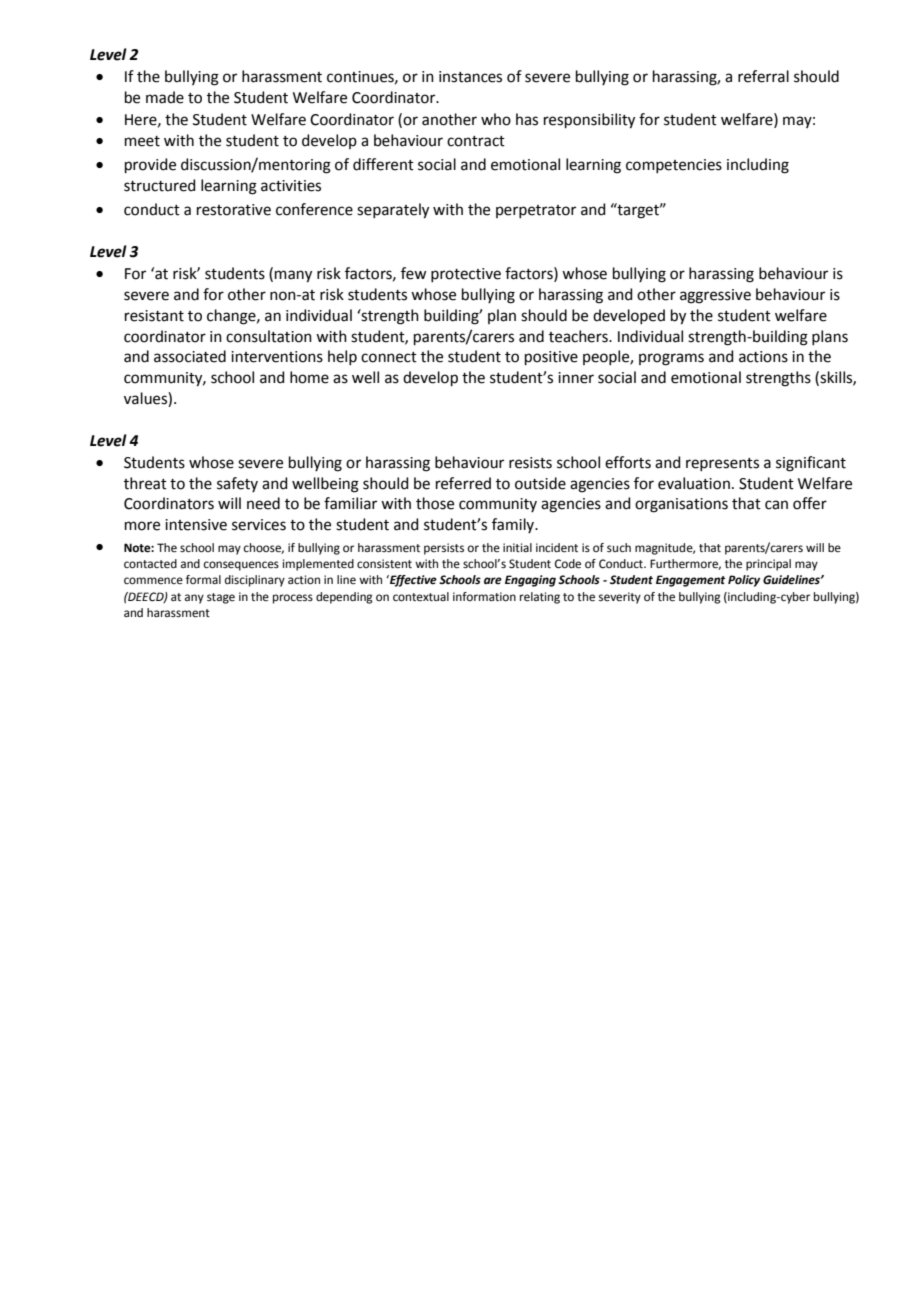 The width and height of the screenshot is (924, 1308). I want to click on made, so click(165, 97).
